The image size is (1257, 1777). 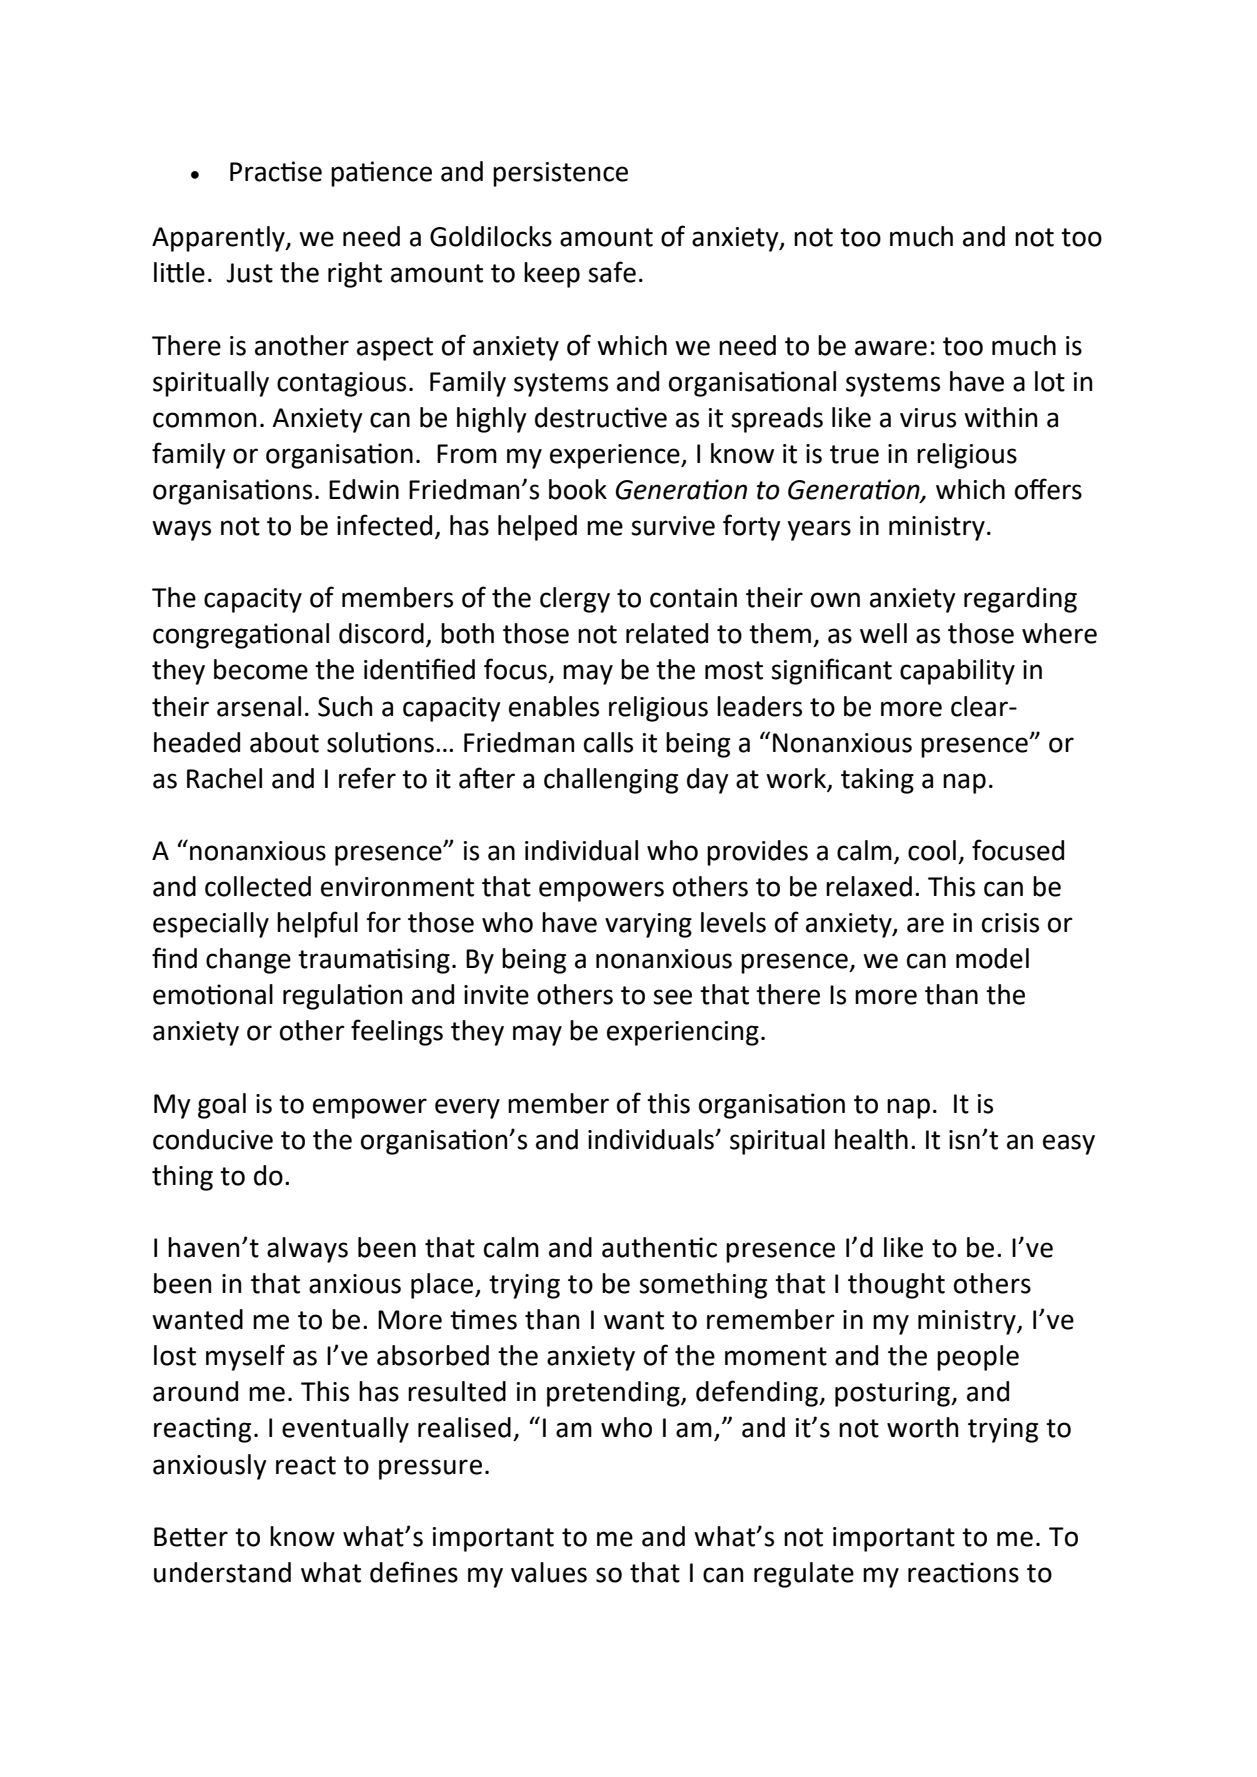 What do you see at coordinates (922, 1427) in the page?
I see `worth` at bounding box center [922, 1427].
